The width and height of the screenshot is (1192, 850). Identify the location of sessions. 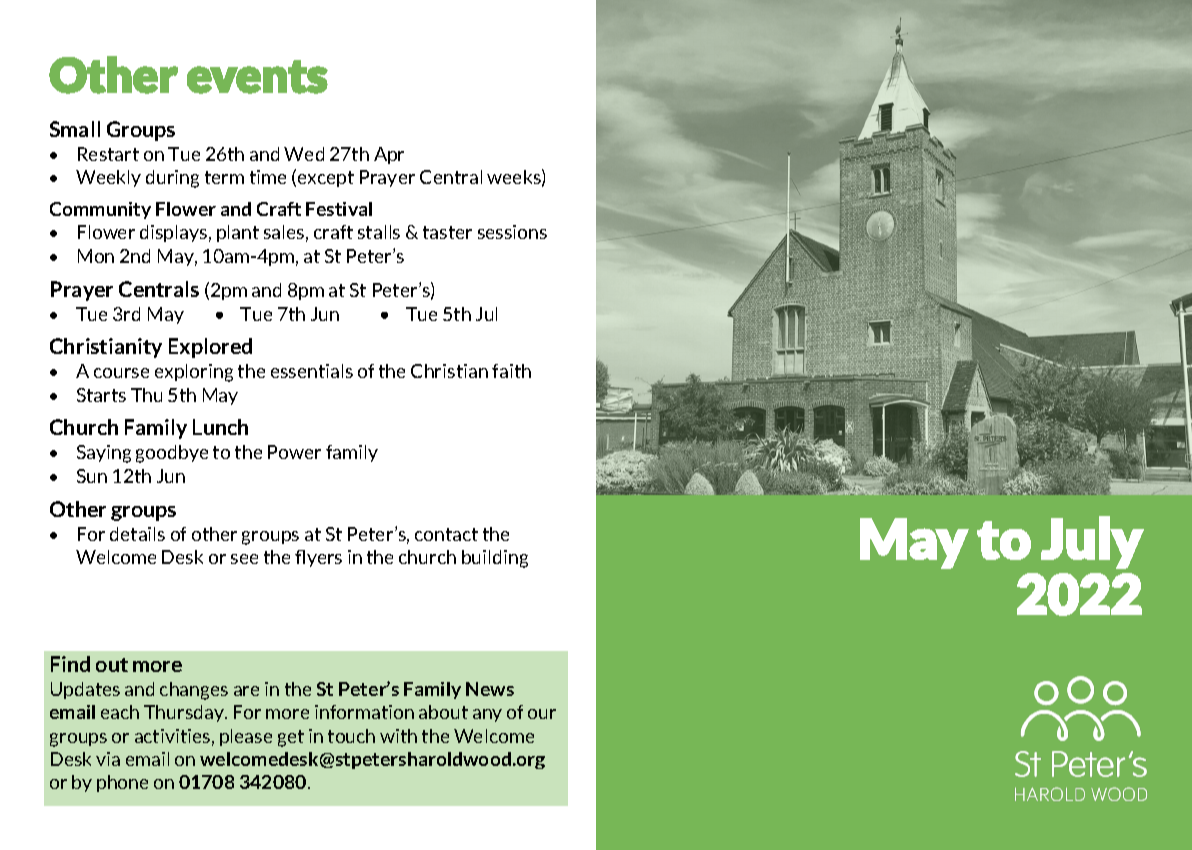
(512, 232).
